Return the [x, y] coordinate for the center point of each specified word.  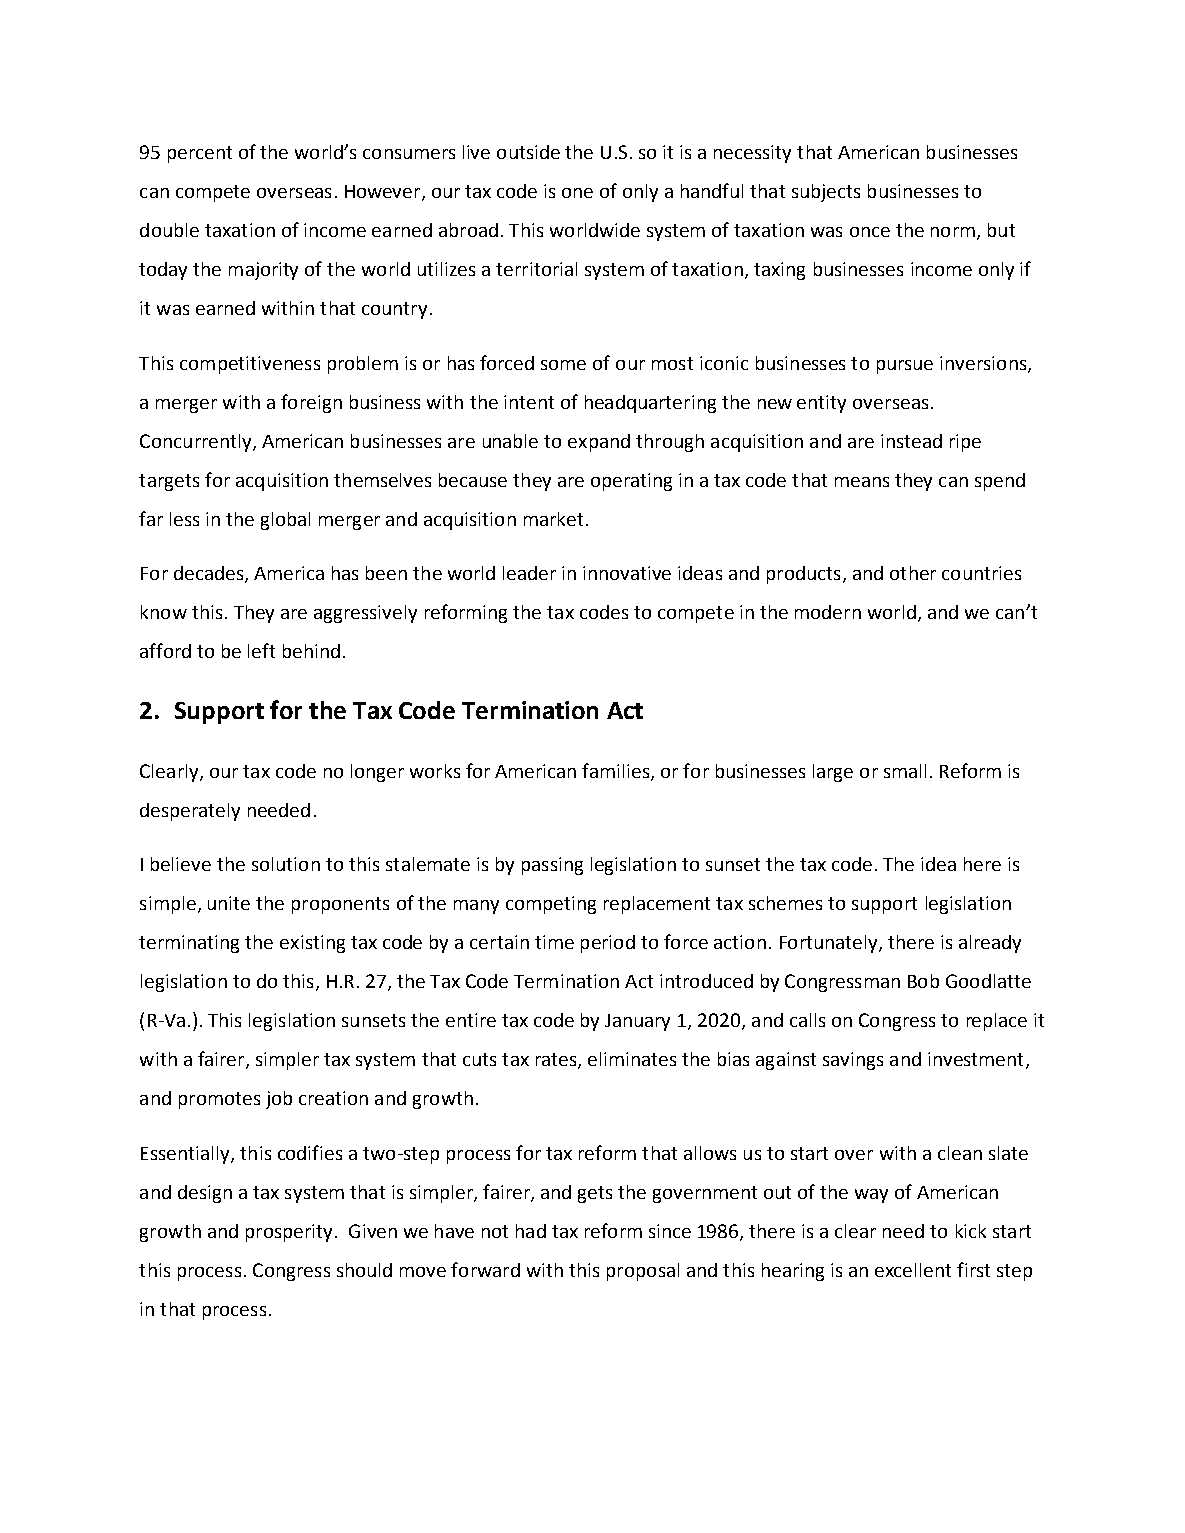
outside [528, 152]
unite [229, 903]
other [913, 573]
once [870, 232]
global [285, 521]
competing [551, 905]
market [553, 519]
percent [200, 154]
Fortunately [830, 944]
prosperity [289, 1233]
